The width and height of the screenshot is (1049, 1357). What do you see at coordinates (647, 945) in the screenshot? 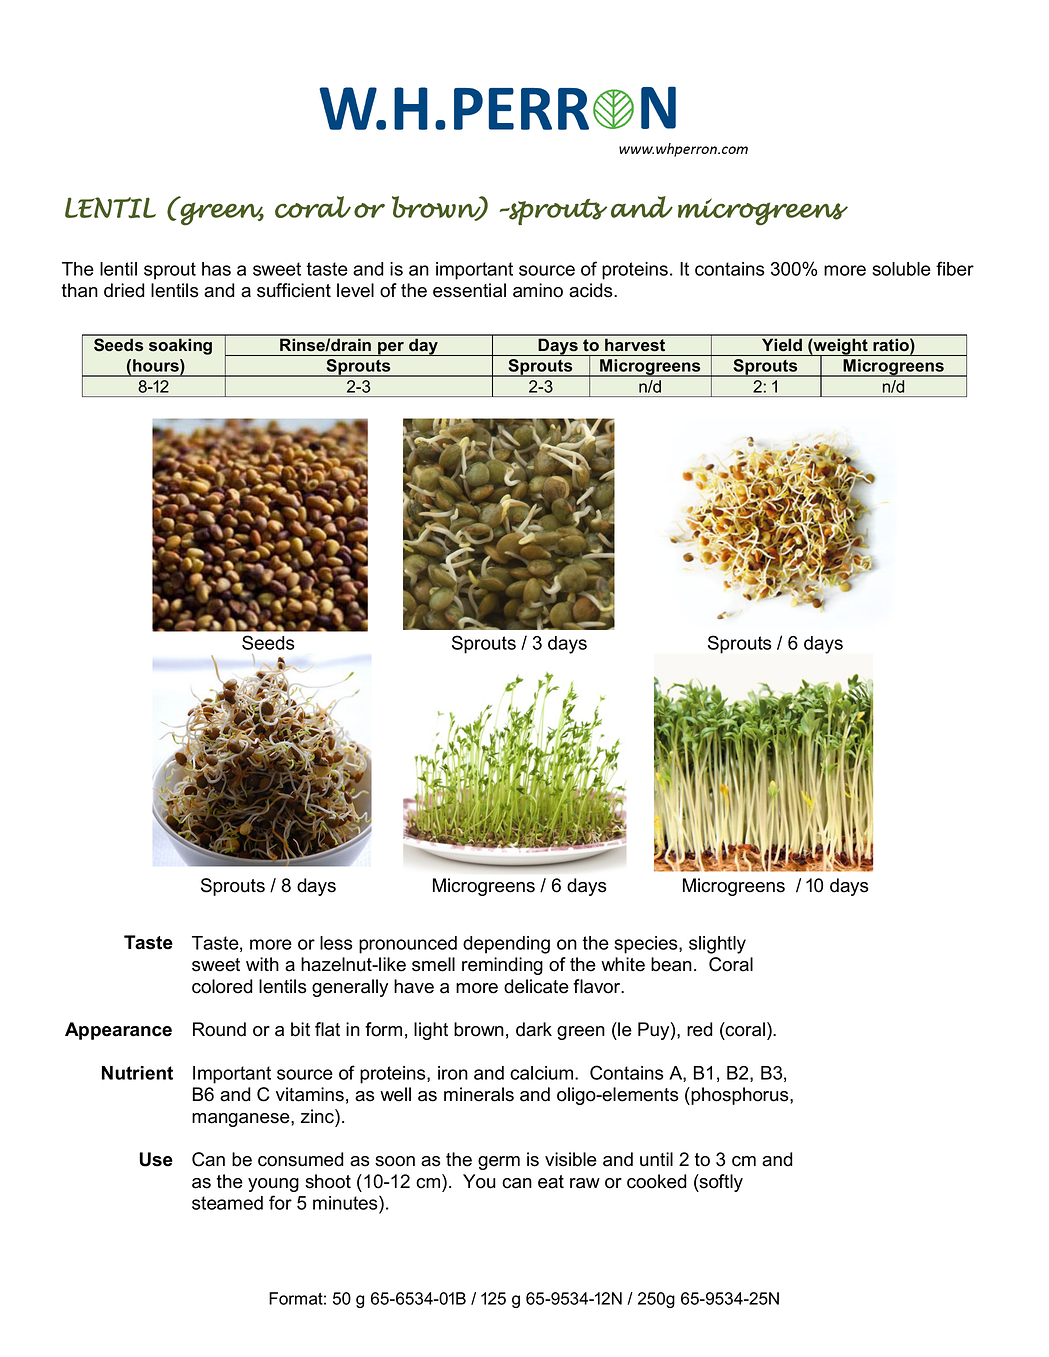
I see `species` at bounding box center [647, 945].
